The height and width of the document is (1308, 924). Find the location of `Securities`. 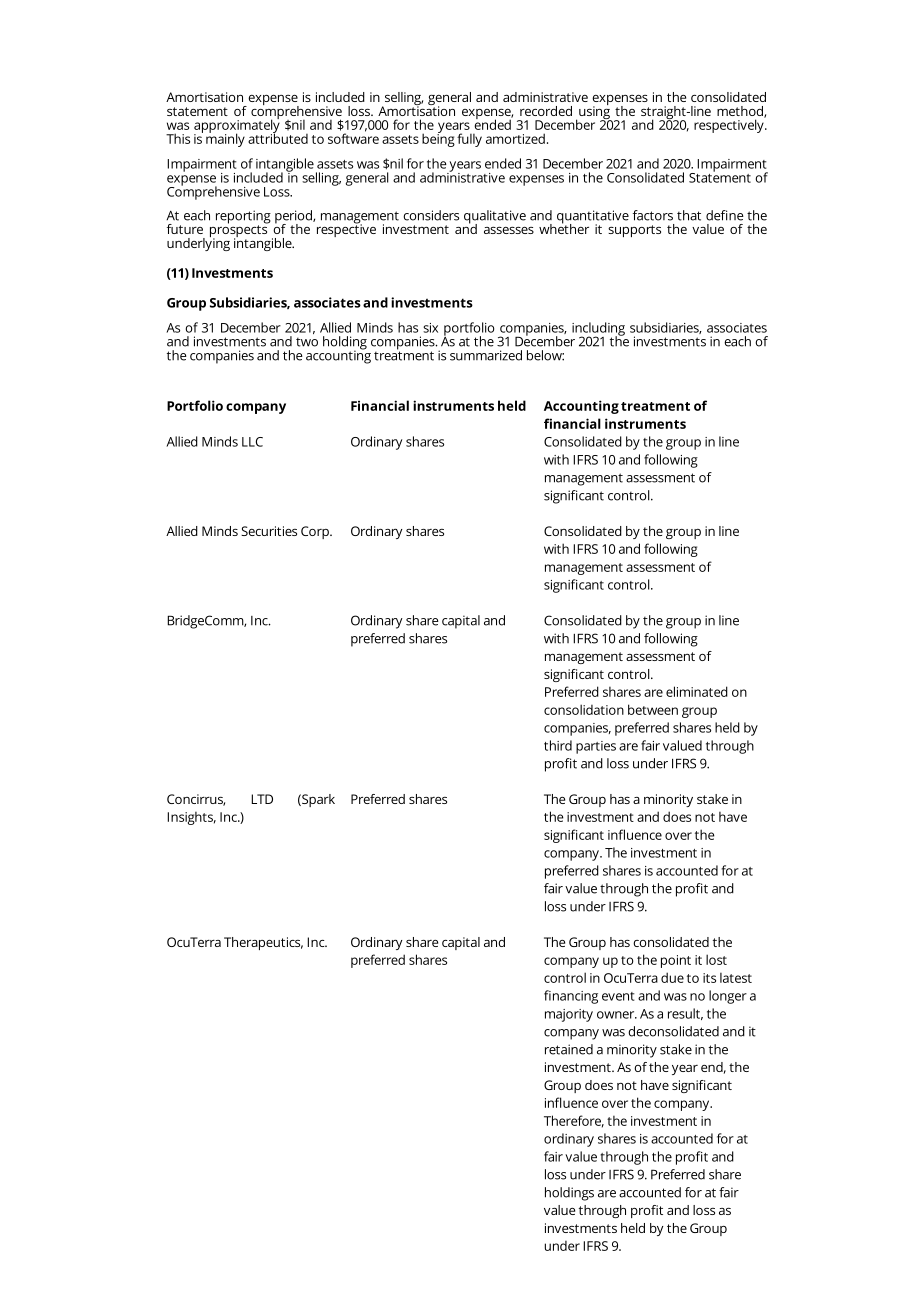

Securities is located at coordinates (269, 531).
